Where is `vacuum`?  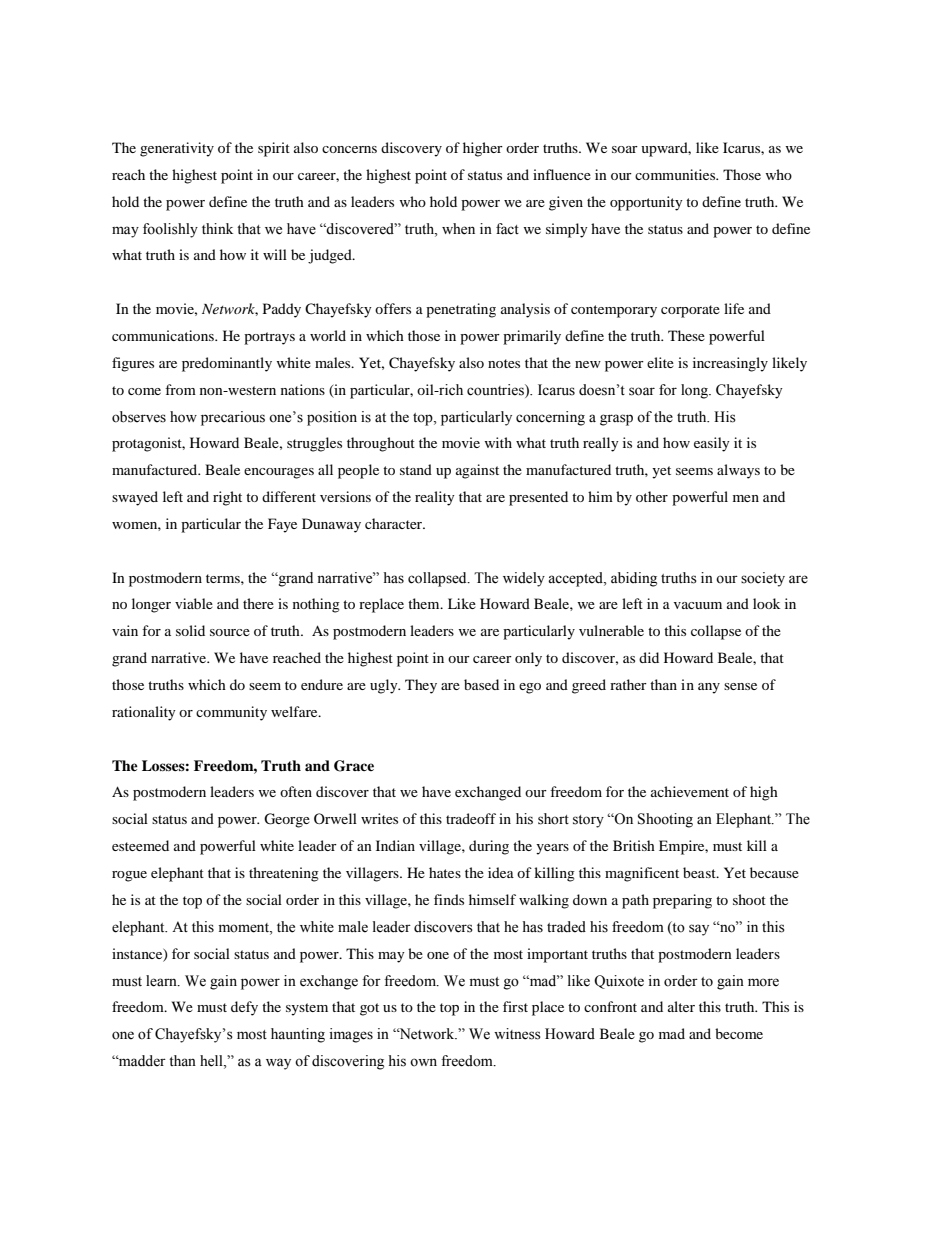 vacuum is located at coordinates (698, 605).
